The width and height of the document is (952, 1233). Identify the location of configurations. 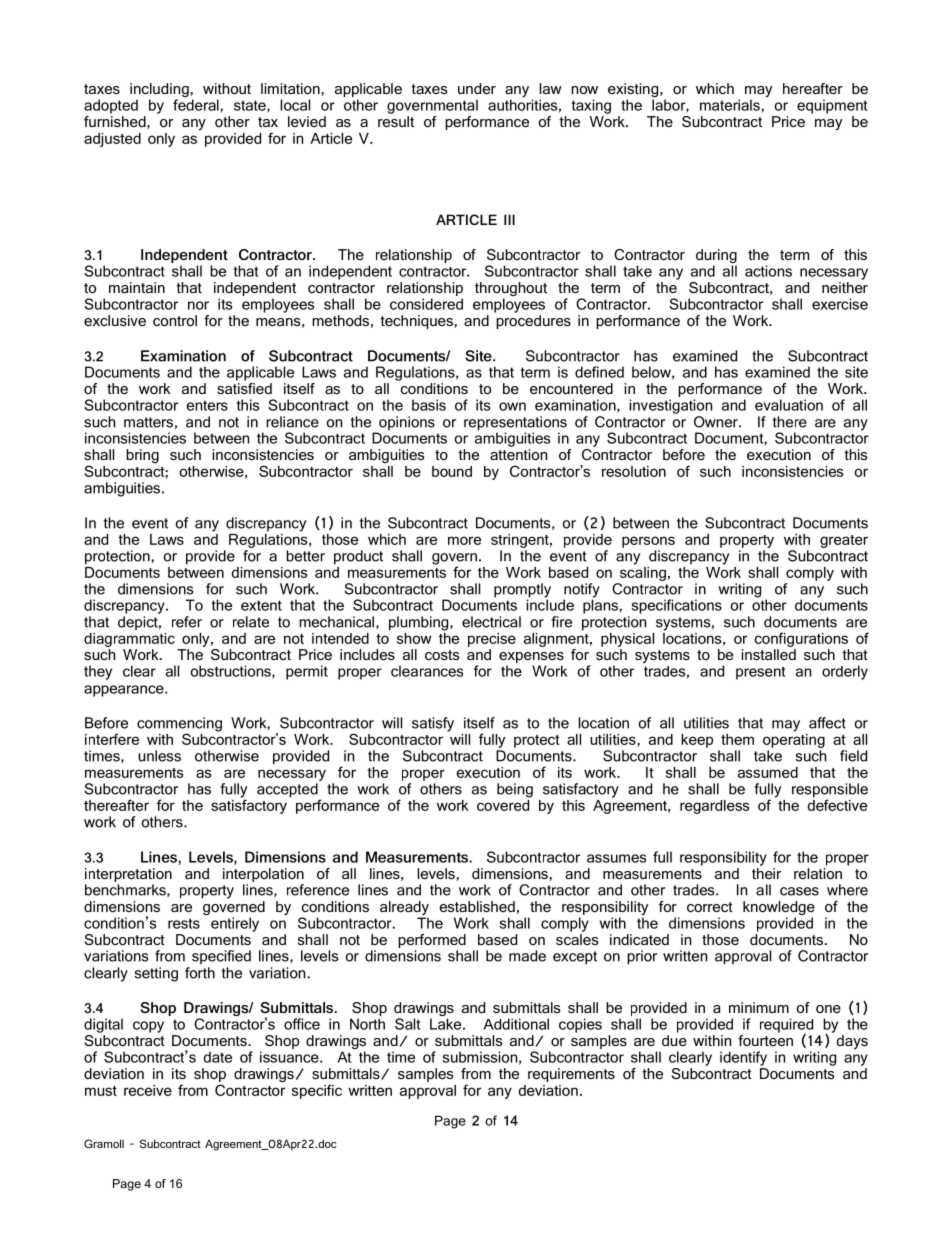
(801, 639).
